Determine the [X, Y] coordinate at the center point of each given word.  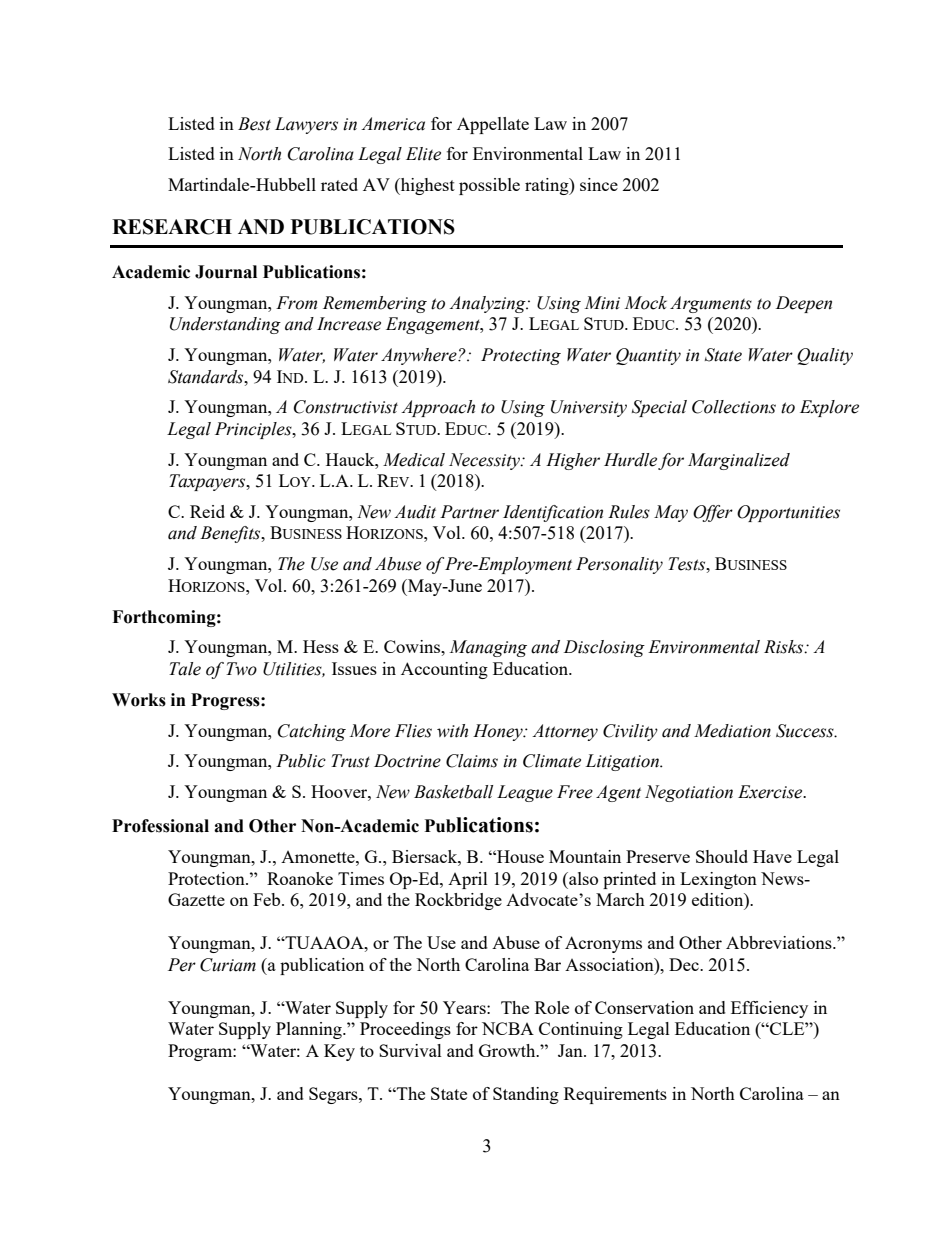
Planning [310, 1030]
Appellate [493, 125]
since [599, 184]
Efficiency [769, 1009]
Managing [488, 648]
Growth [508, 1050]
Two [241, 669]
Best [254, 124]
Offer [713, 513]
